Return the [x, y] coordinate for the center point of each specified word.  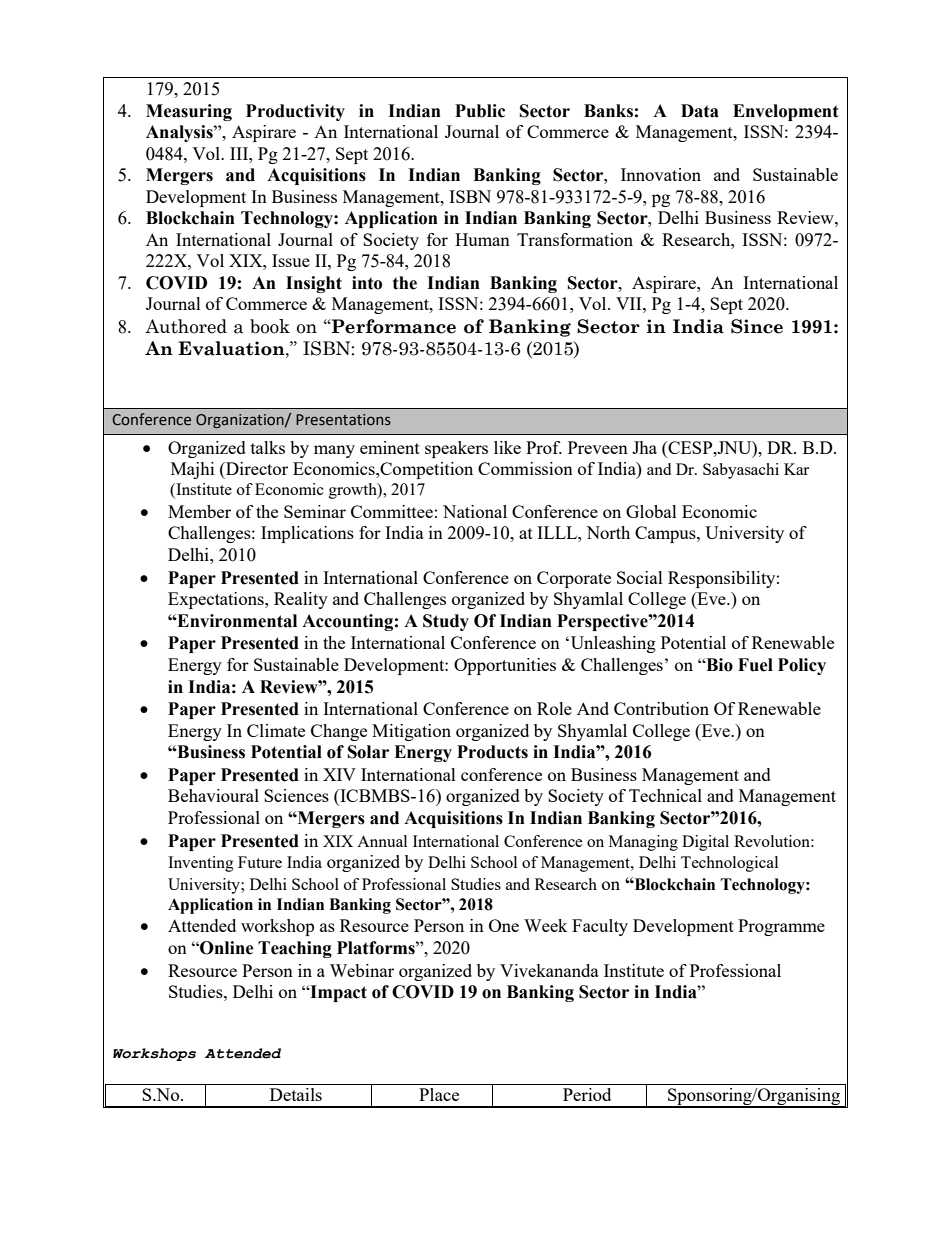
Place [439, 1094]
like [507, 447]
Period [587, 1094]
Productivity [295, 112]
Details [296, 1094]
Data [700, 111]
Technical [665, 795]
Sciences [296, 795]
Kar [796, 469]
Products [492, 752]
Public [480, 111]
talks [268, 447]
